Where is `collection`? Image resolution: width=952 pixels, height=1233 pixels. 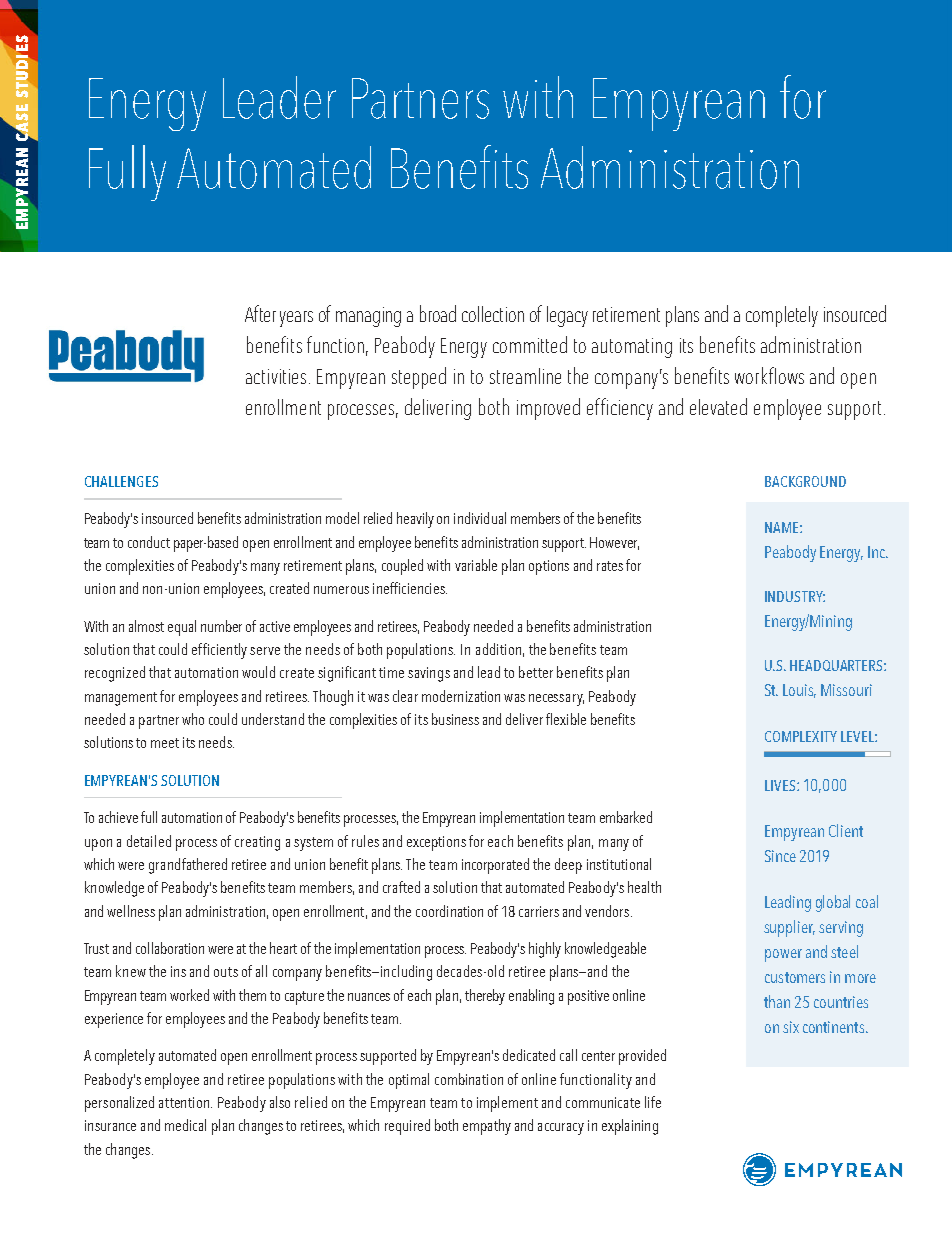 collection is located at coordinates (493, 314).
